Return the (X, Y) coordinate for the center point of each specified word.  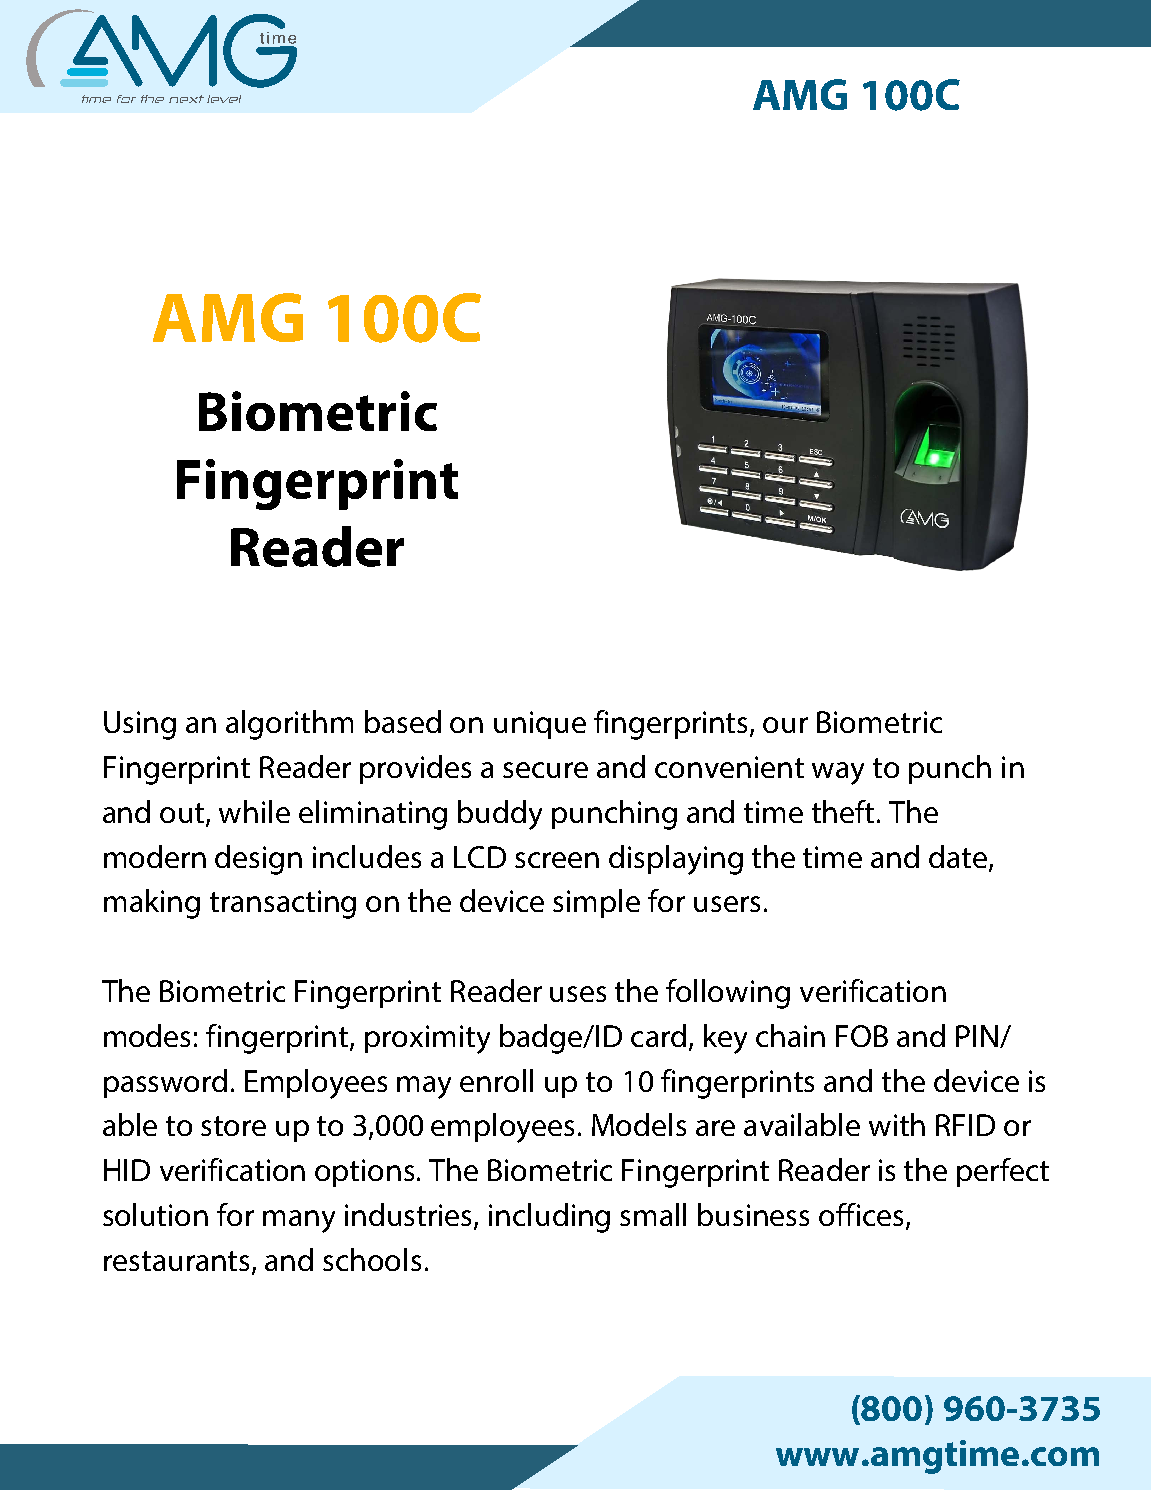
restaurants (178, 1262)
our (785, 725)
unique (540, 725)
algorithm (289, 725)
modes (147, 1035)
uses (578, 994)
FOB (862, 1036)
